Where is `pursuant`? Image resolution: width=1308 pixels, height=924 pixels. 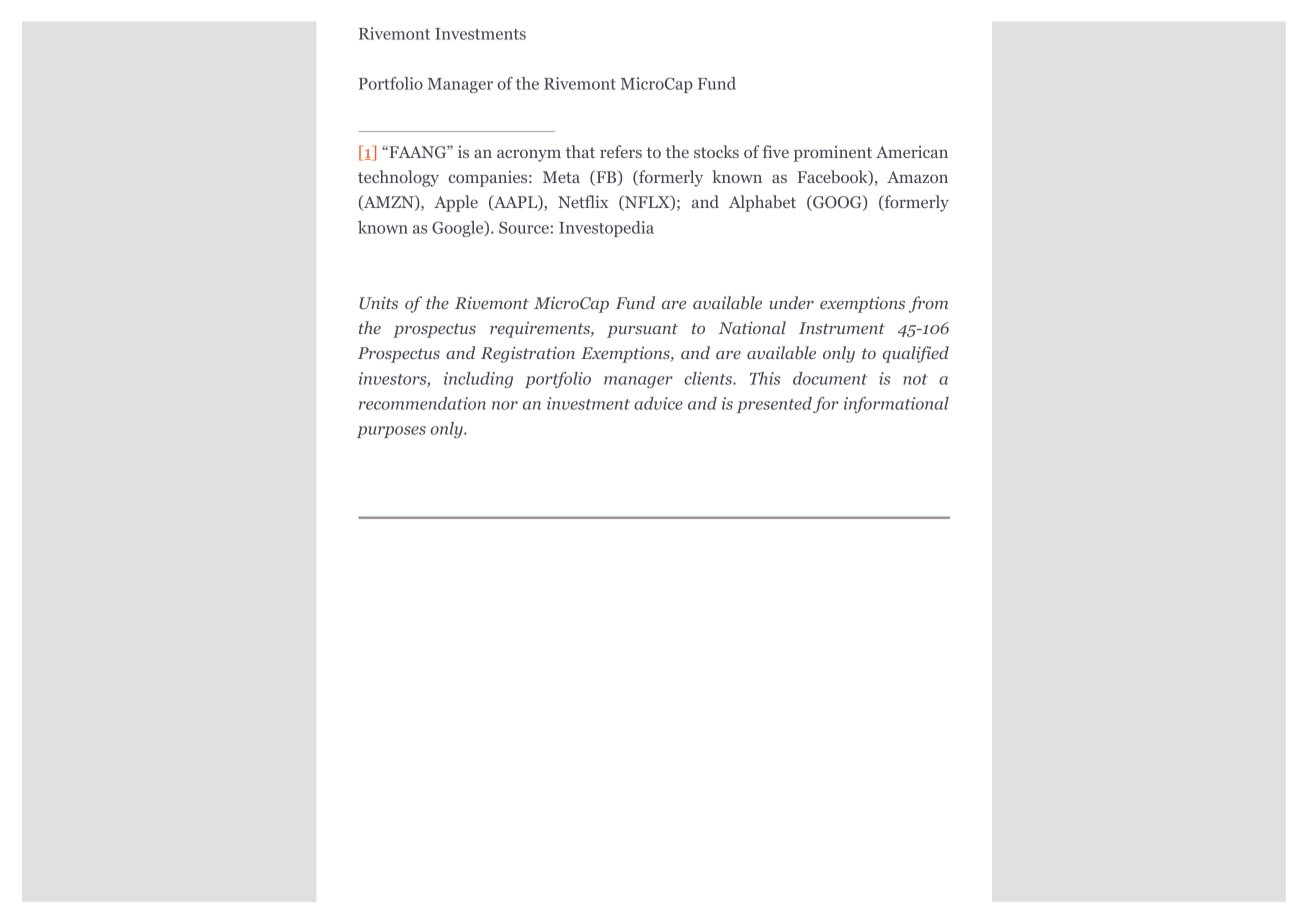 pursuant is located at coordinates (642, 330).
